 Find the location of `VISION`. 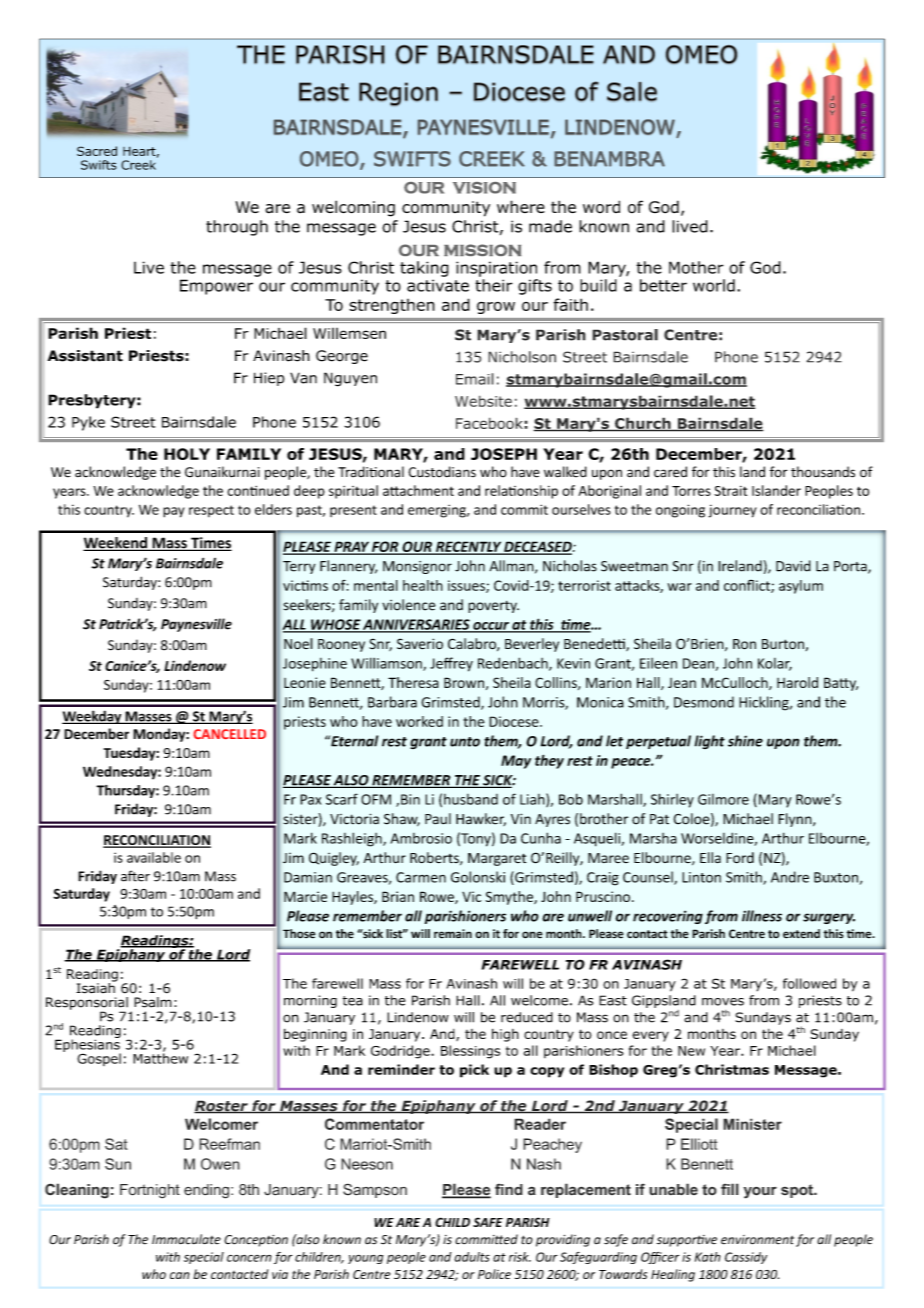

VISION is located at coordinates (484, 188).
